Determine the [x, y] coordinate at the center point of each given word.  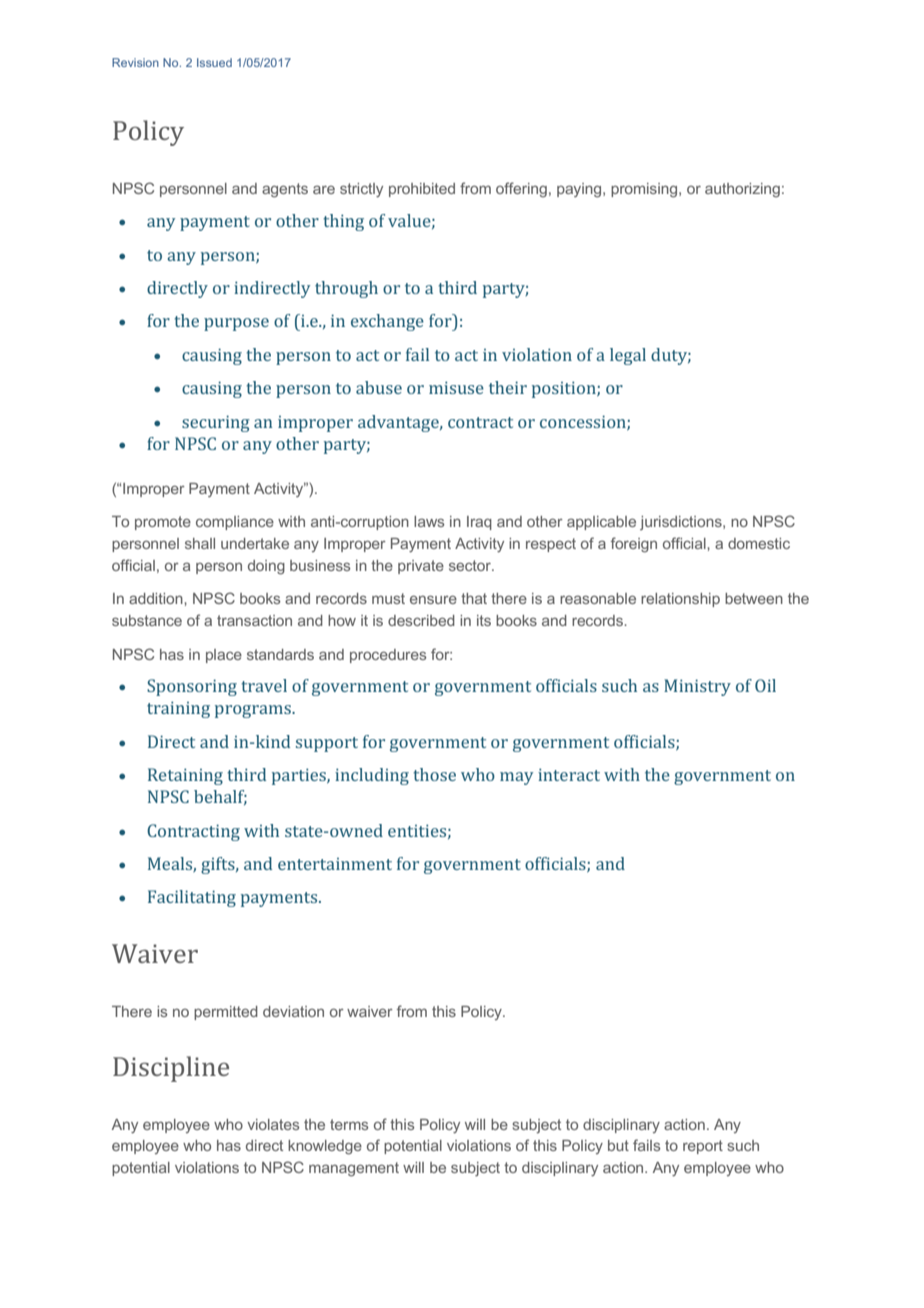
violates [273, 1124]
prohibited [422, 190]
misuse [456, 387]
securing [216, 423]
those [434, 774]
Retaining [185, 776]
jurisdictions [682, 523]
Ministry [697, 687]
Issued [214, 62]
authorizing [742, 190]
